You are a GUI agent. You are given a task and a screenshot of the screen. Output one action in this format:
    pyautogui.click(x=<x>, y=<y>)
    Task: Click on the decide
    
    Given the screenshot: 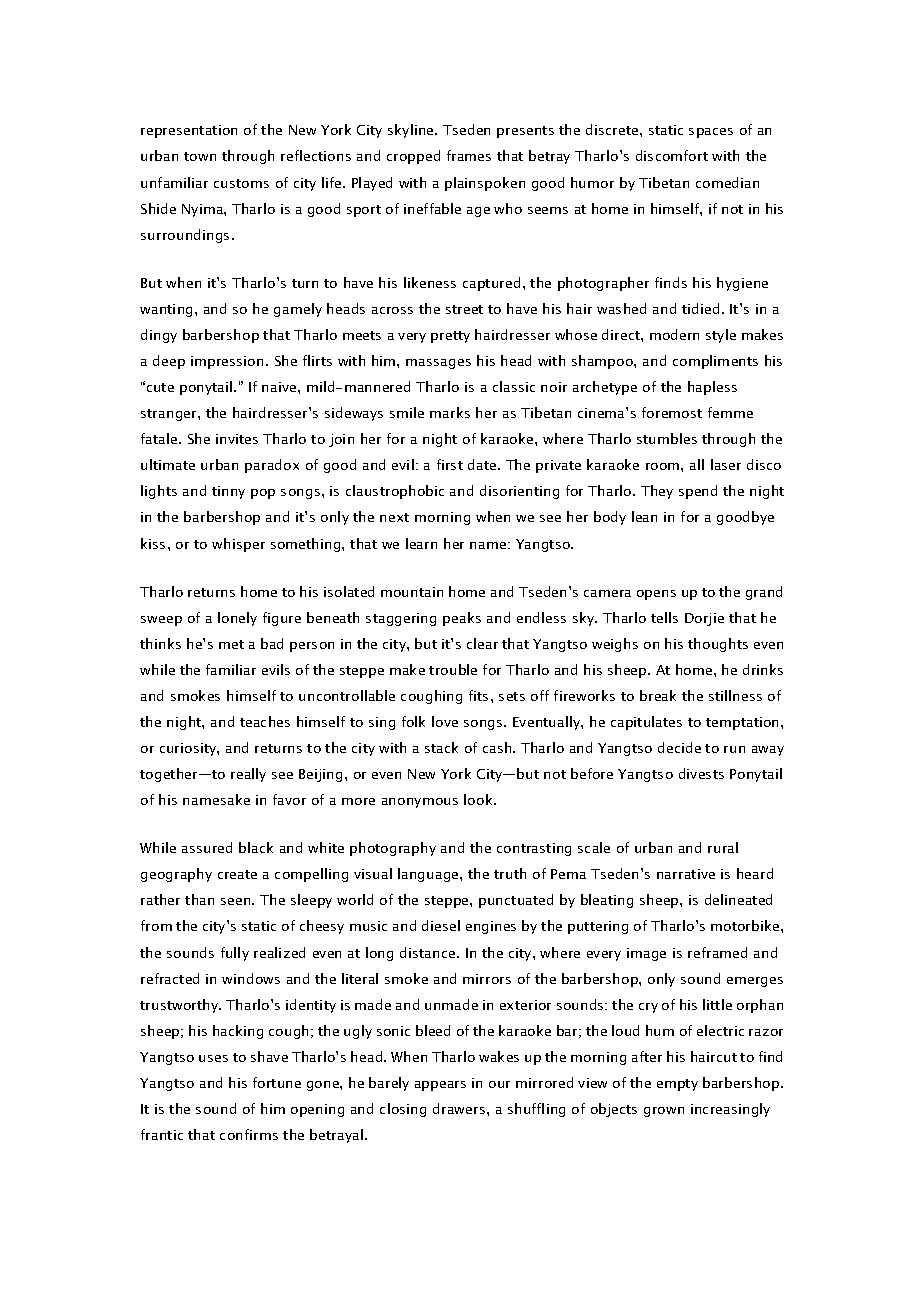 What is the action you would take?
    pyautogui.click(x=679, y=747)
